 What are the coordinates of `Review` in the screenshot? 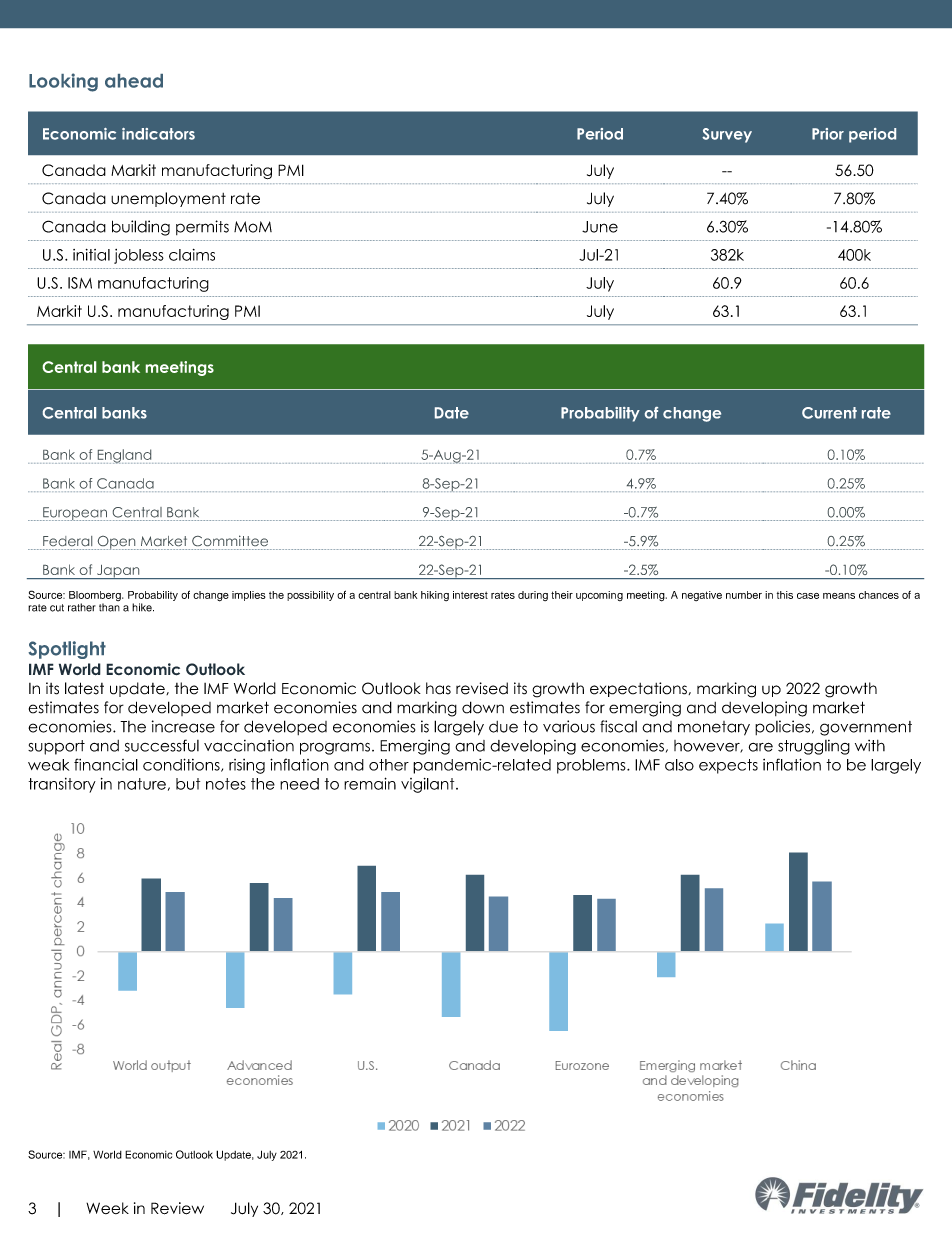 It's located at (177, 1208).
